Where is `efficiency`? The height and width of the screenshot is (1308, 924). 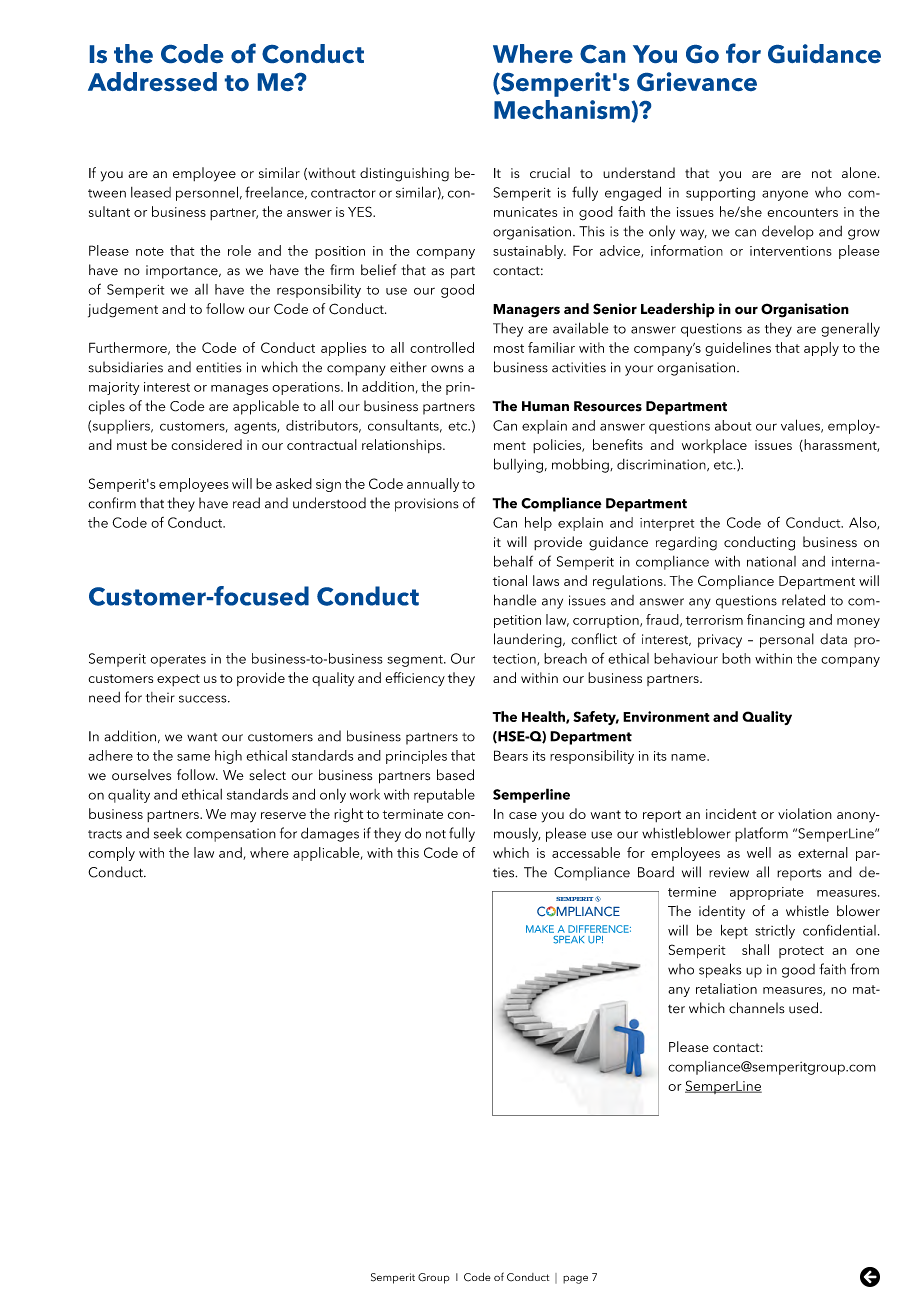 efficiency is located at coordinates (415, 679).
